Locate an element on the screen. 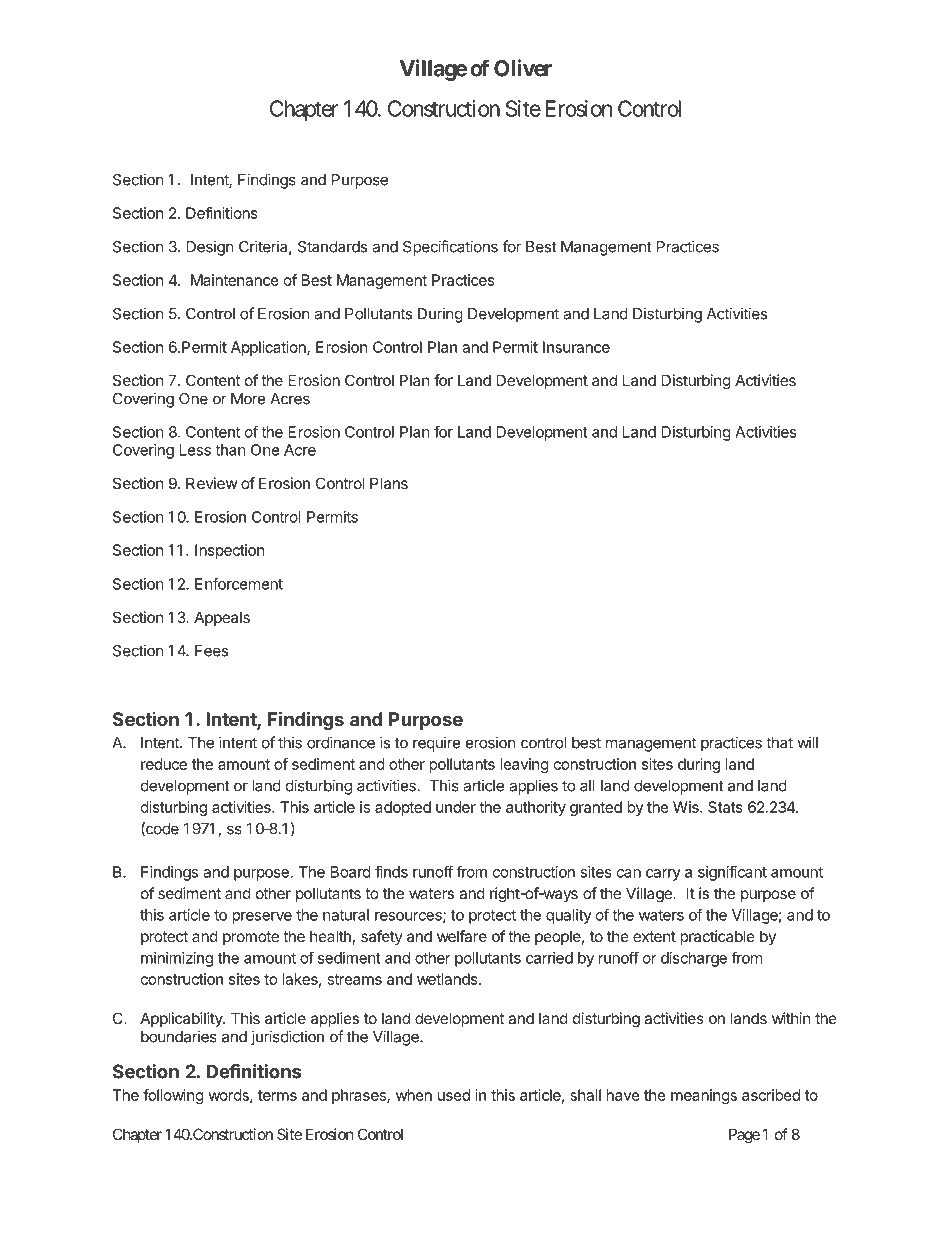  Stats is located at coordinates (725, 807).
